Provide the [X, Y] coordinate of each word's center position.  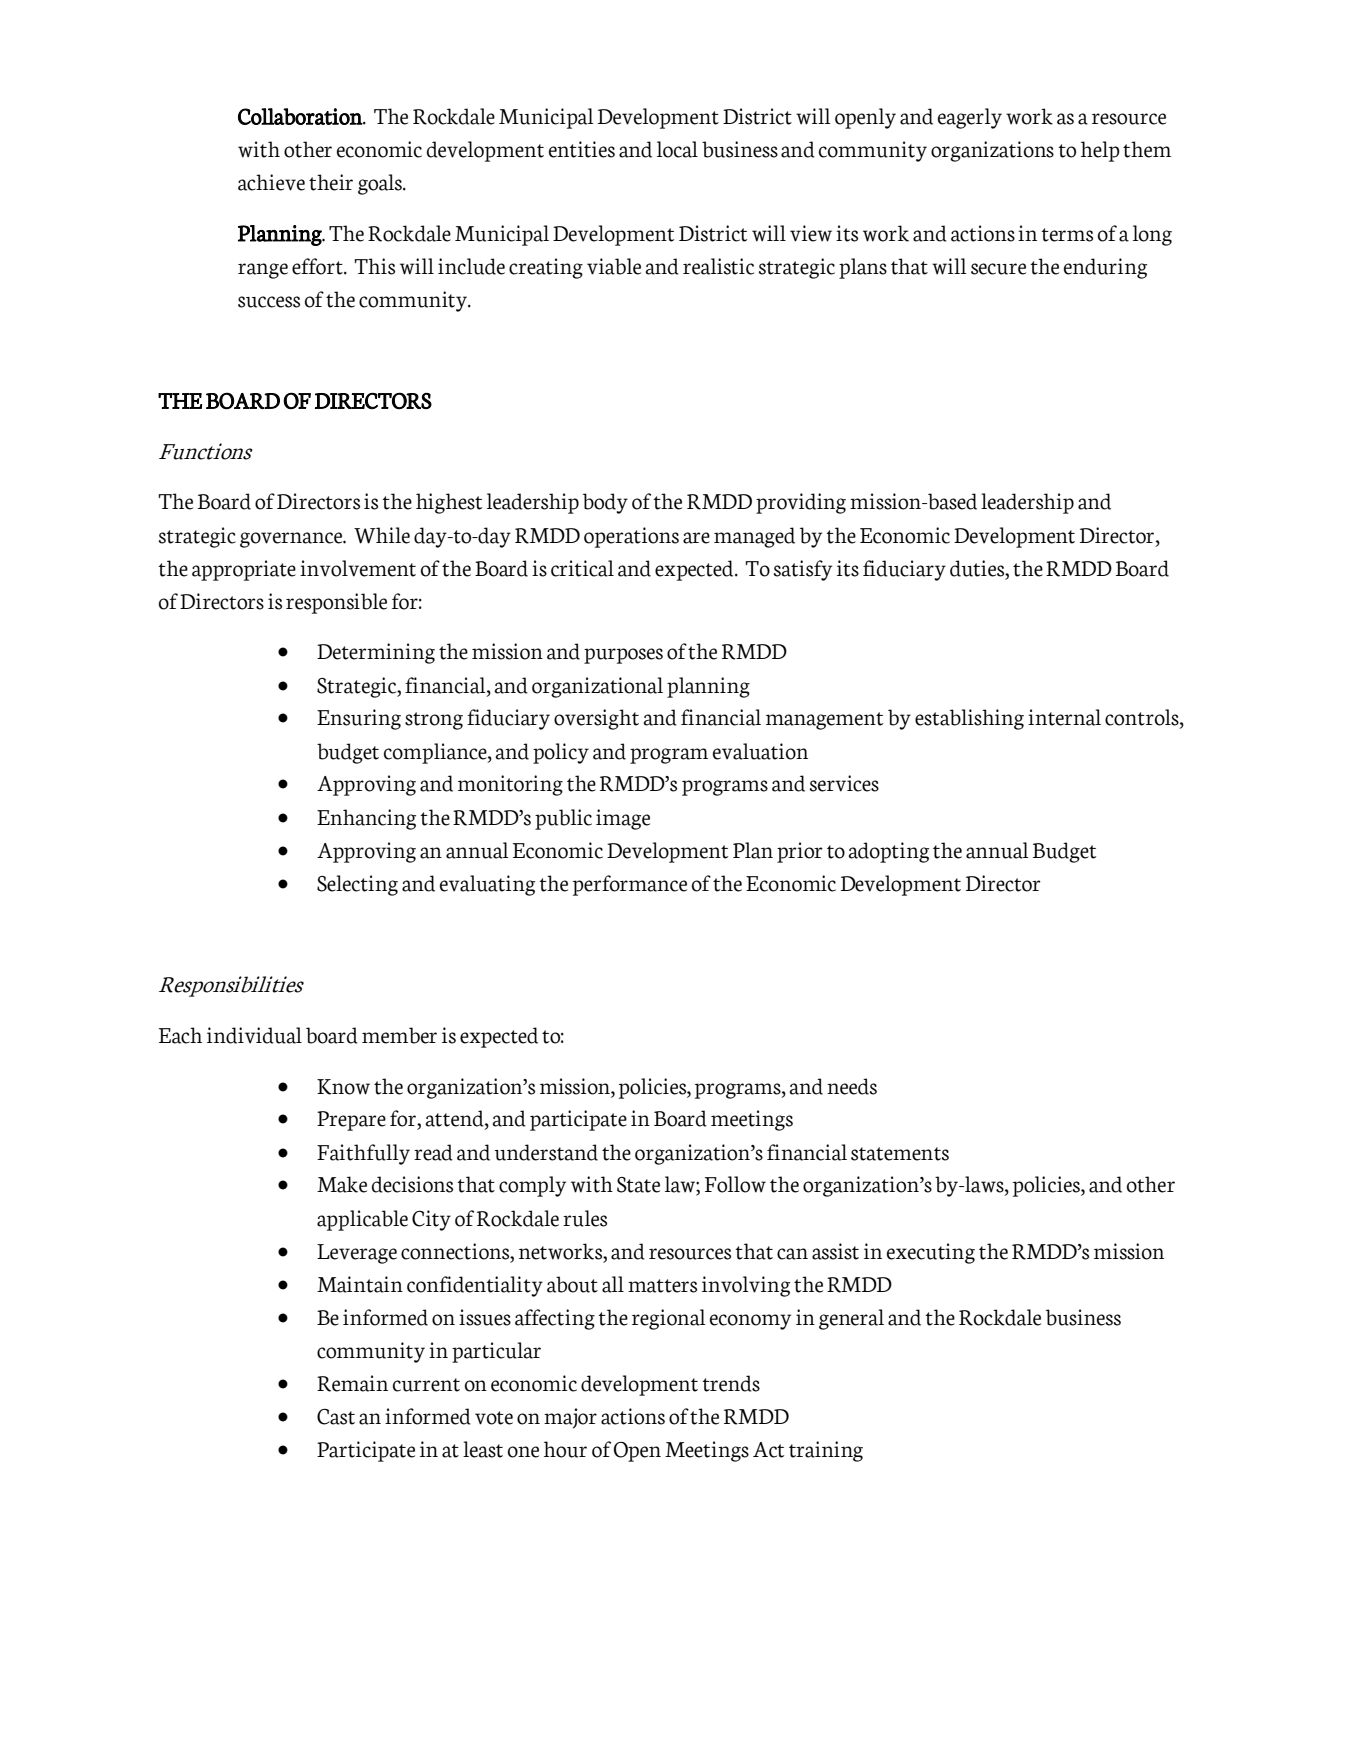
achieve [271, 182]
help [1100, 151]
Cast [336, 1417]
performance [630, 885]
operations [631, 537]
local [677, 149]
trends [731, 1383]
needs [852, 1086]
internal [1064, 717]
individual [254, 1035]
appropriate [244, 570]
